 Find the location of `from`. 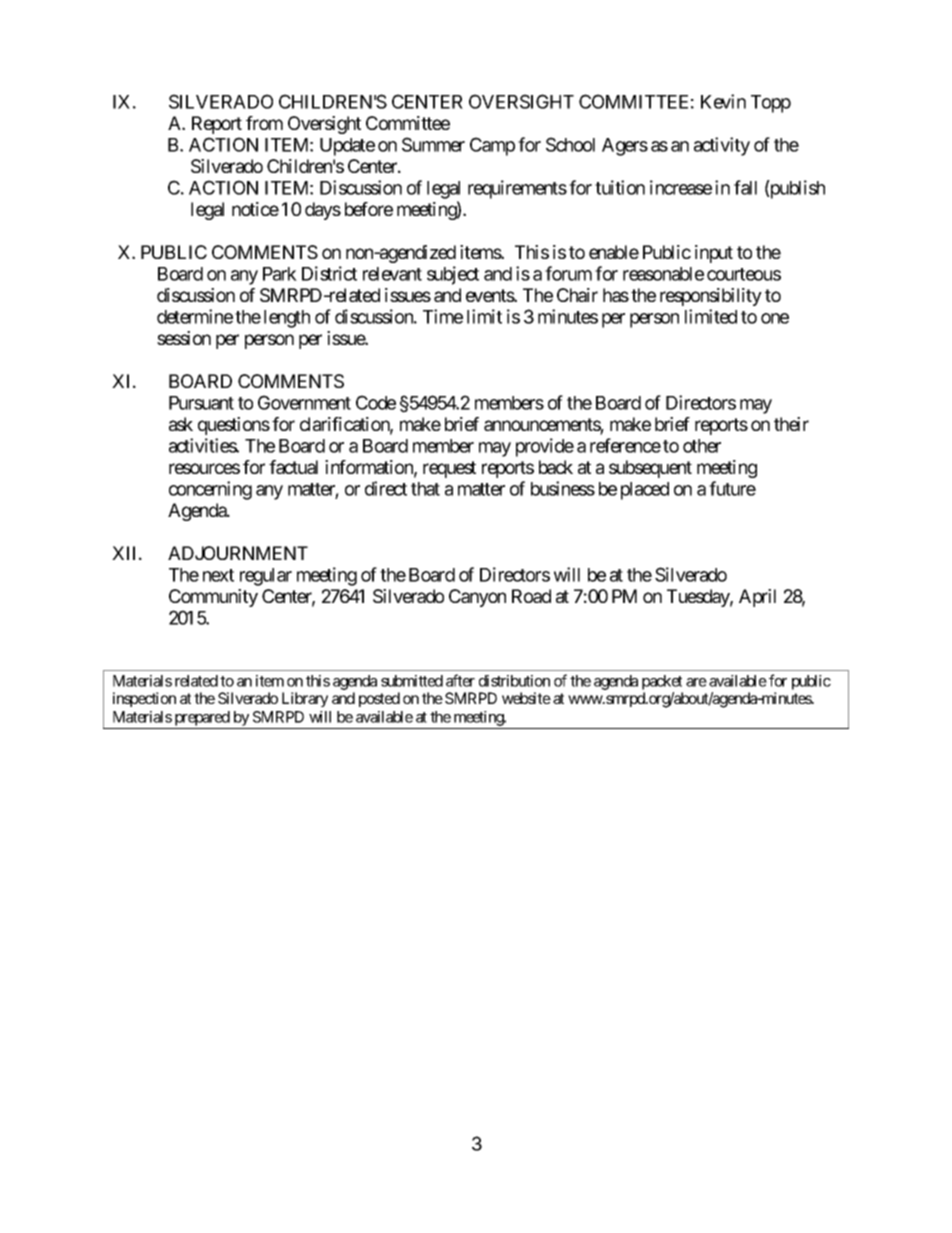

from is located at coordinates (264, 123).
